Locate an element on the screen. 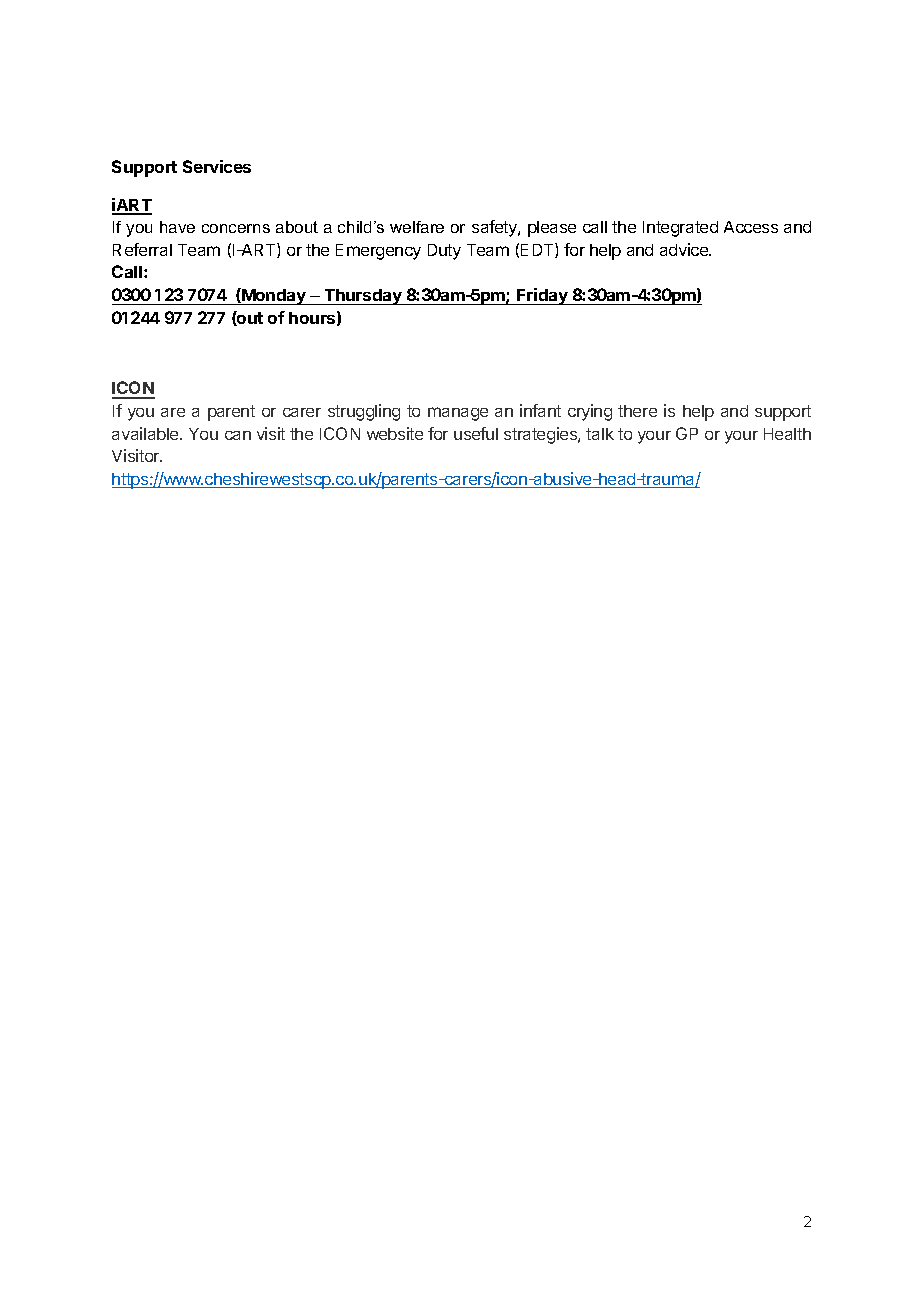 This screenshot has height=1308, width=924. useful is located at coordinates (476, 433).
